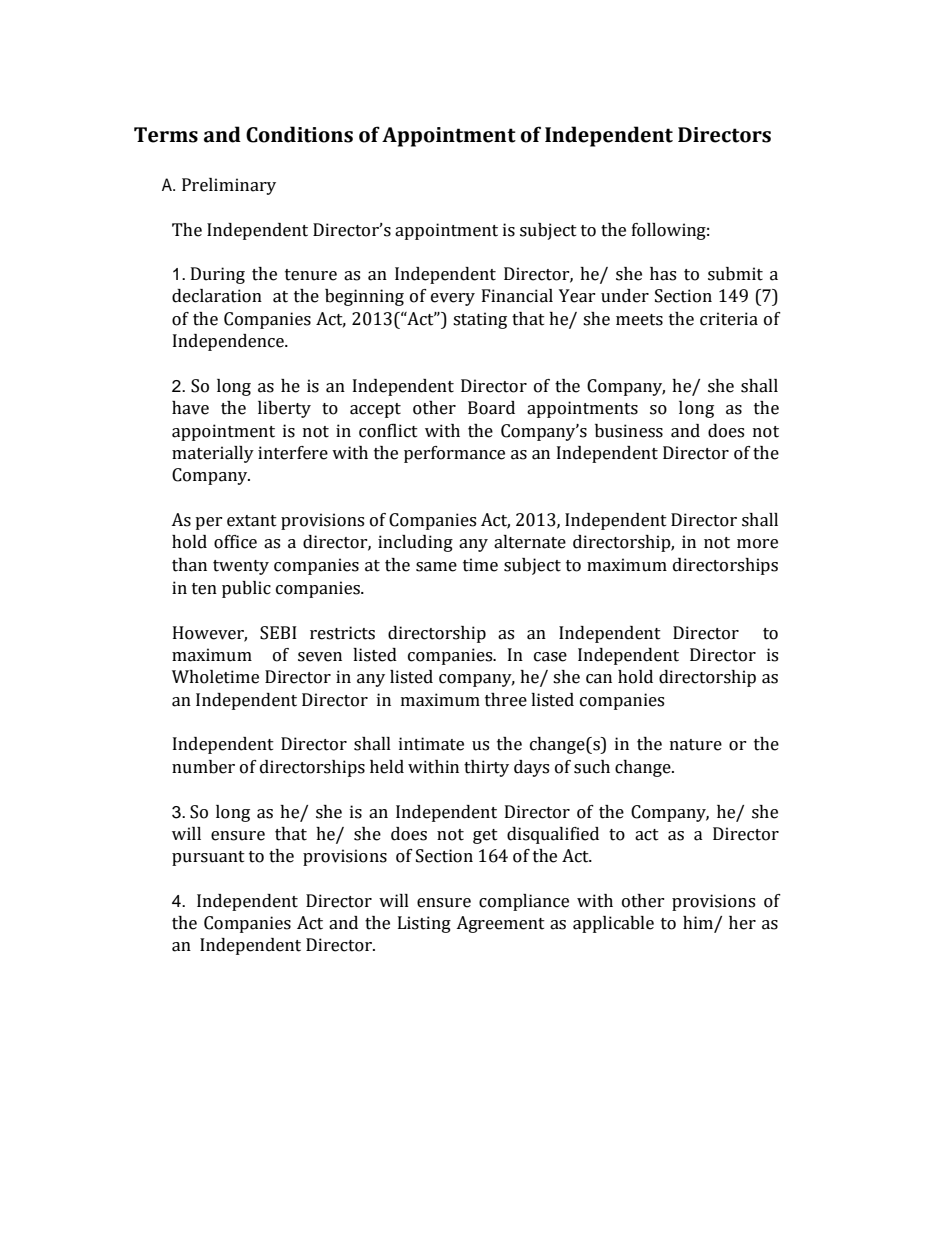 The width and height of the screenshot is (952, 1233). Describe the element at coordinates (491, 408) in the screenshot. I see `Board` at that location.
